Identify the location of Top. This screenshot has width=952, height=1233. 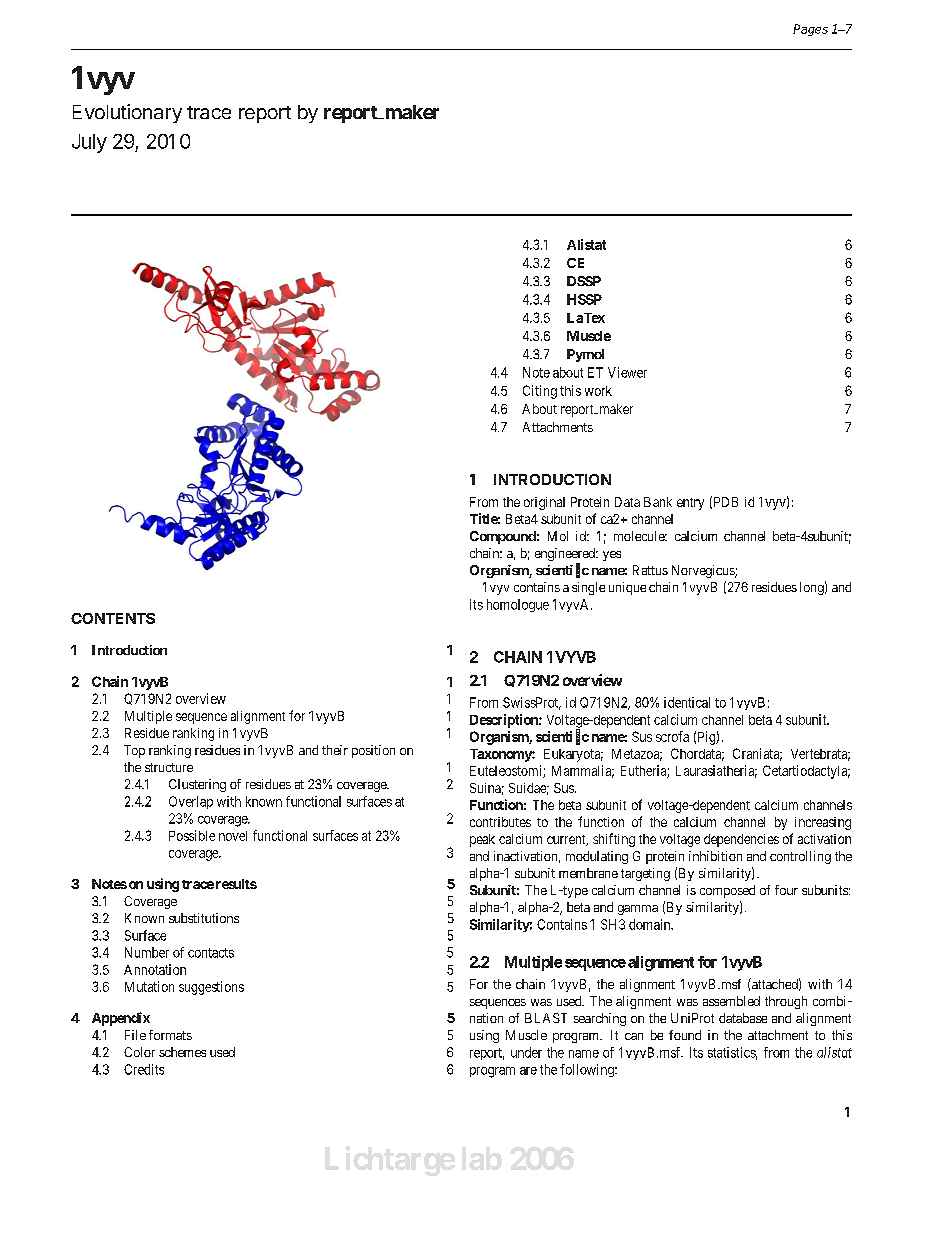
(134, 751).
